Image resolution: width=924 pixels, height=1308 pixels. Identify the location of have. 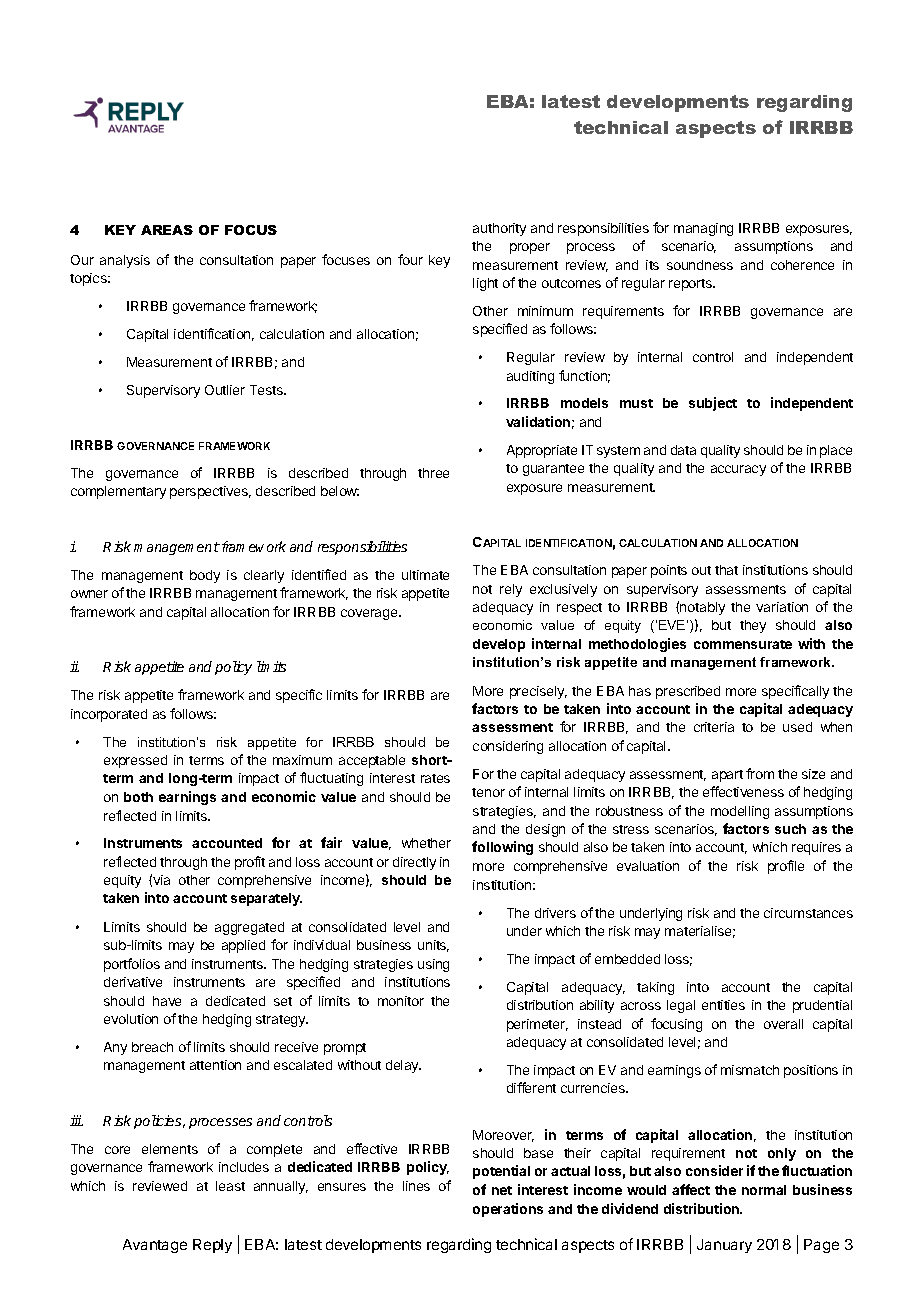
(167, 1001).
